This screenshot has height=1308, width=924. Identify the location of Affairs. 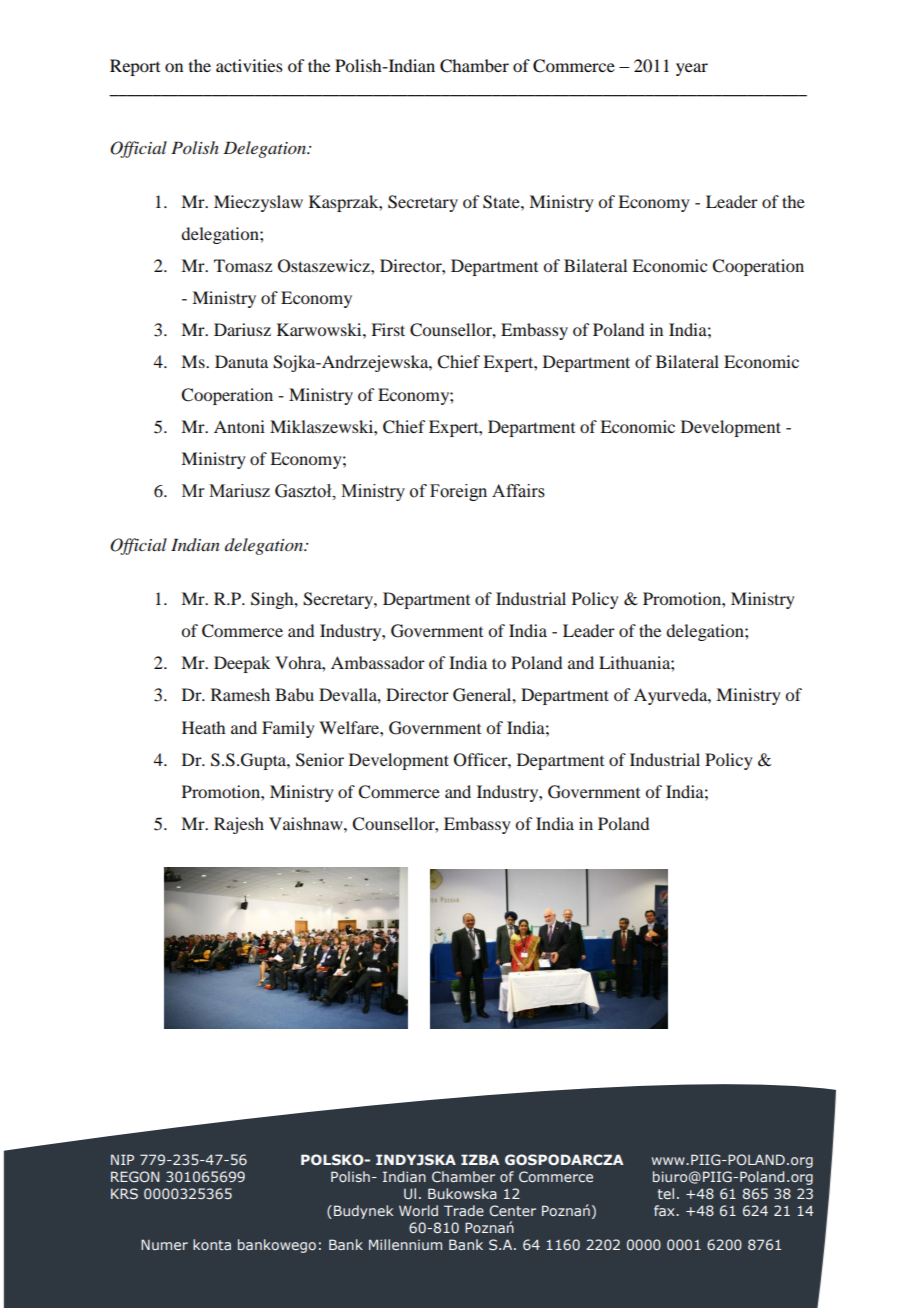
(518, 491).
